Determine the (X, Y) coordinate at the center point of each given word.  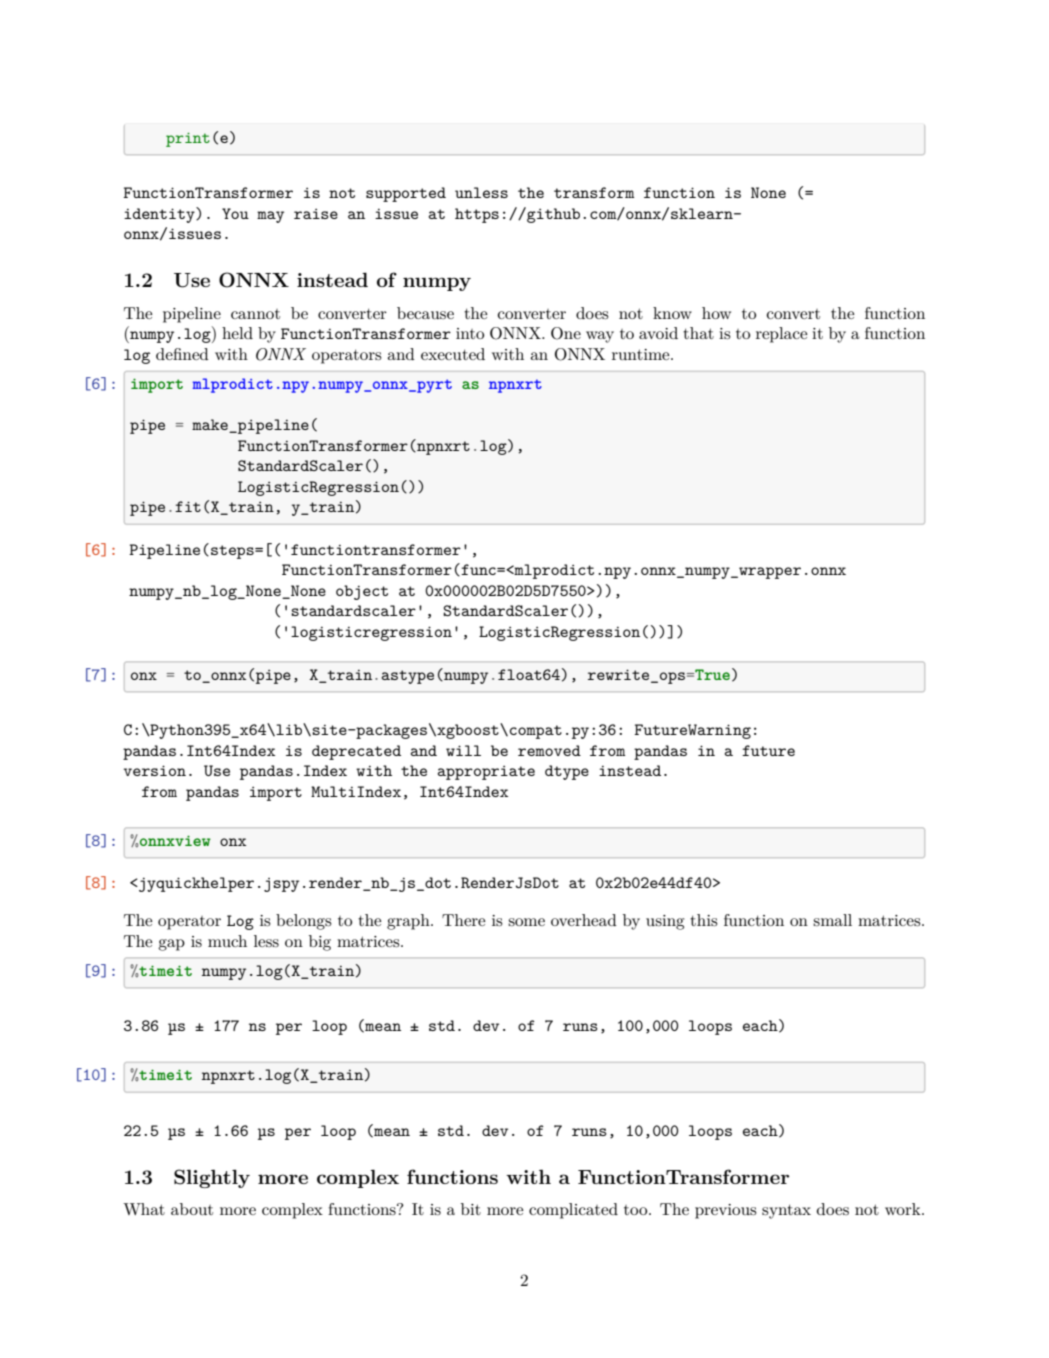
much (227, 941)
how (716, 313)
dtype (567, 772)
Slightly (212, 1178)
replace (781, 335)
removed (549, 750)
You (235, 213)
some (526, 922)
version (155, 770)
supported (406, 194)
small (832, 920)
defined (182, 354)
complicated (573, 1211)
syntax (786, 1211)
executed (453, 354)
